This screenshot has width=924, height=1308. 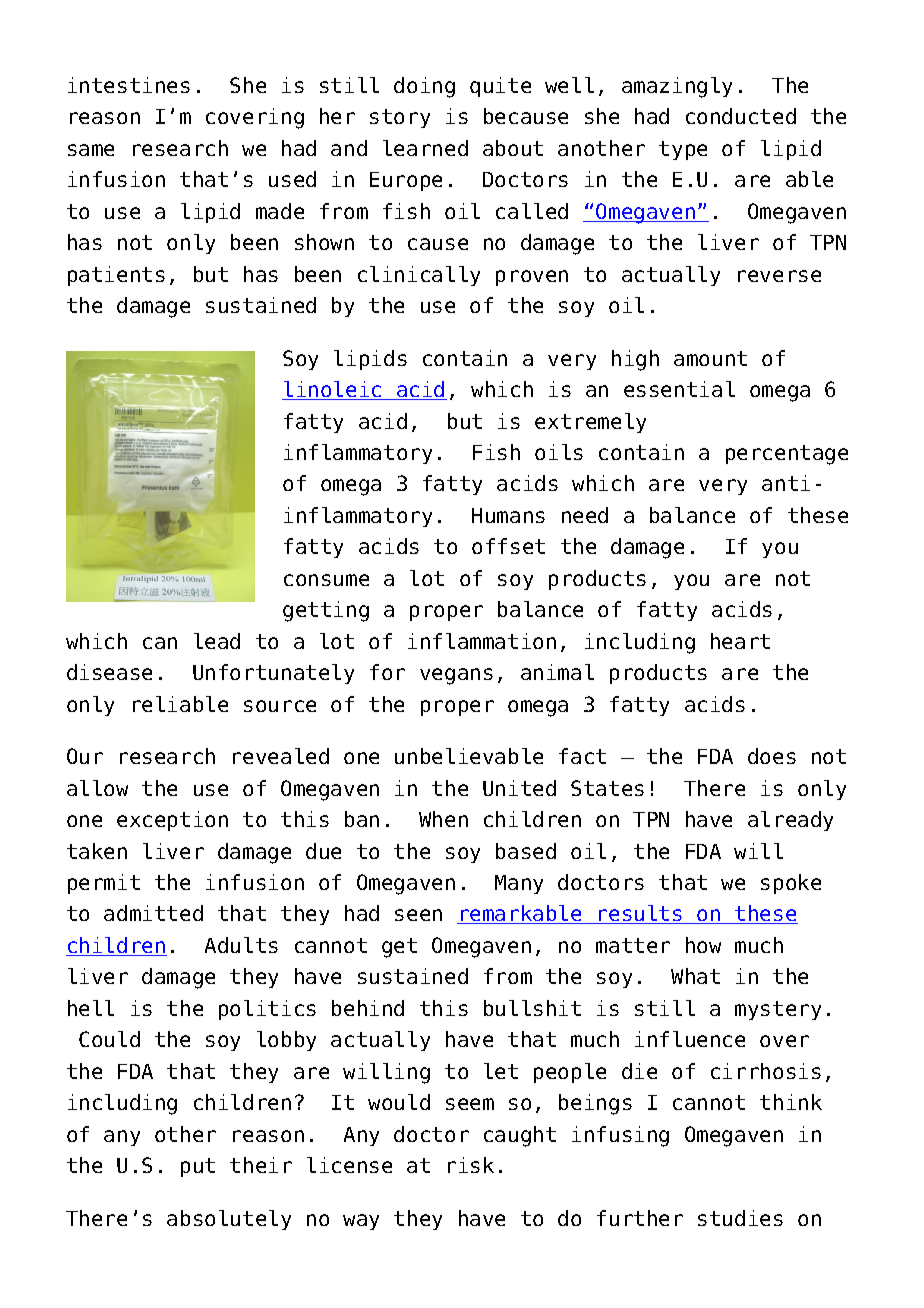 I want to click on heart, so click(x=740, y=641).
